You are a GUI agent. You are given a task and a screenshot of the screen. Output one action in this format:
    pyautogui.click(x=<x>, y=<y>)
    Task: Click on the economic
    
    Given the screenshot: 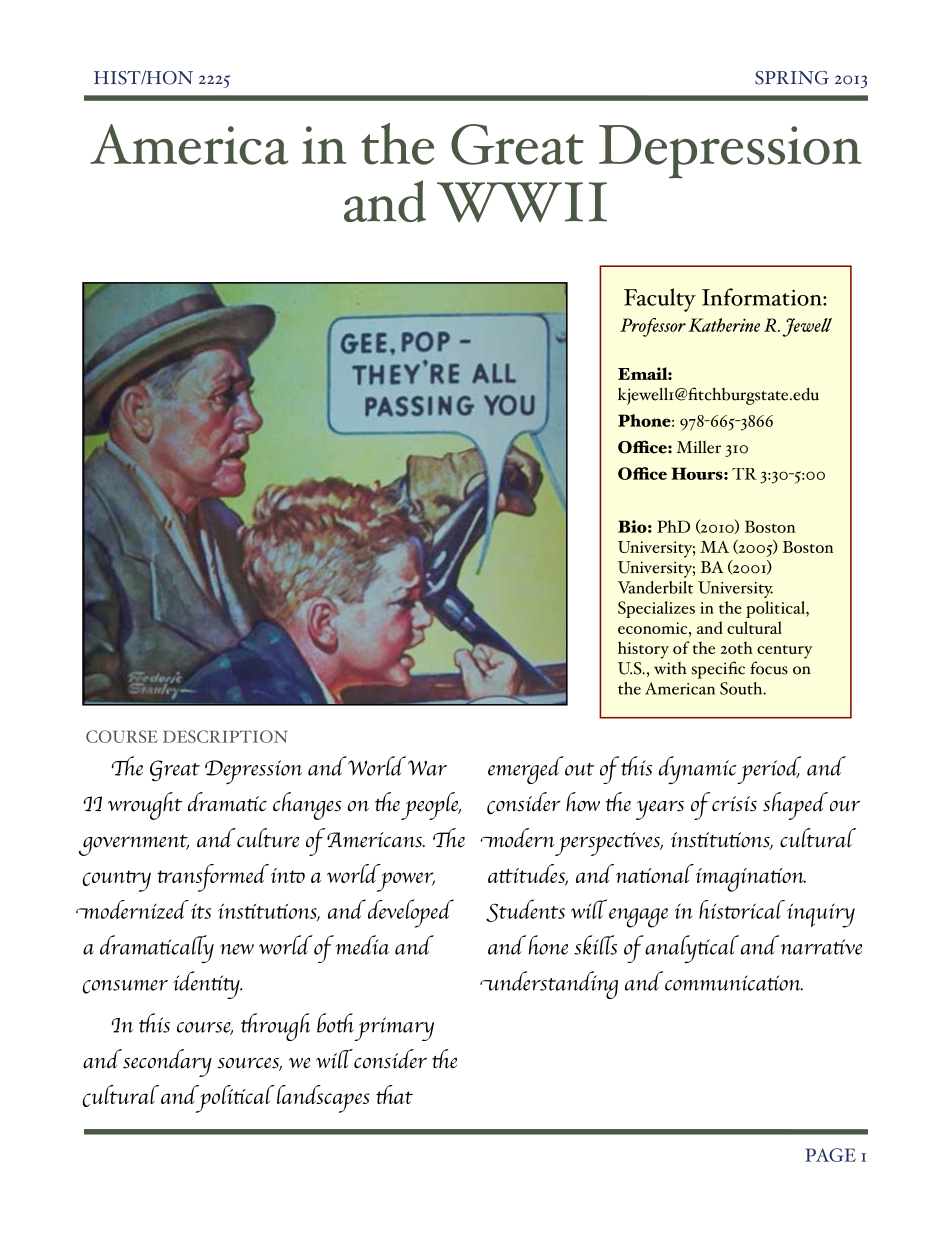 What is the action you would take?
    pyautogui.click(x=654, y=628)
